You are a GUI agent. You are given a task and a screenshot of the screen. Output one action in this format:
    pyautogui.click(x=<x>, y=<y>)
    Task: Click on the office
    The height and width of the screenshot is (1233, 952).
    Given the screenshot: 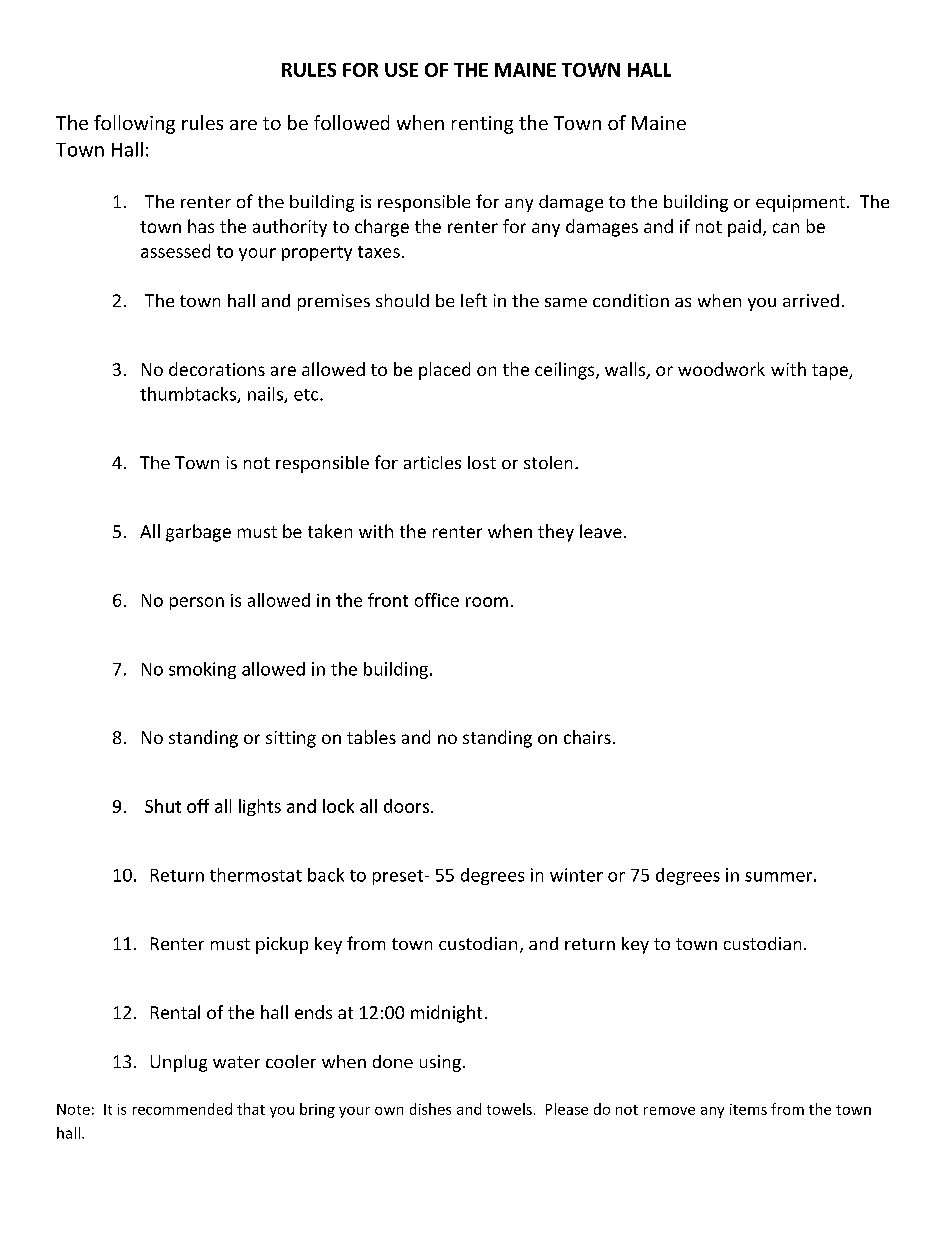 What is the action you would take?
    pyautogui.click(x=437, y=600)
